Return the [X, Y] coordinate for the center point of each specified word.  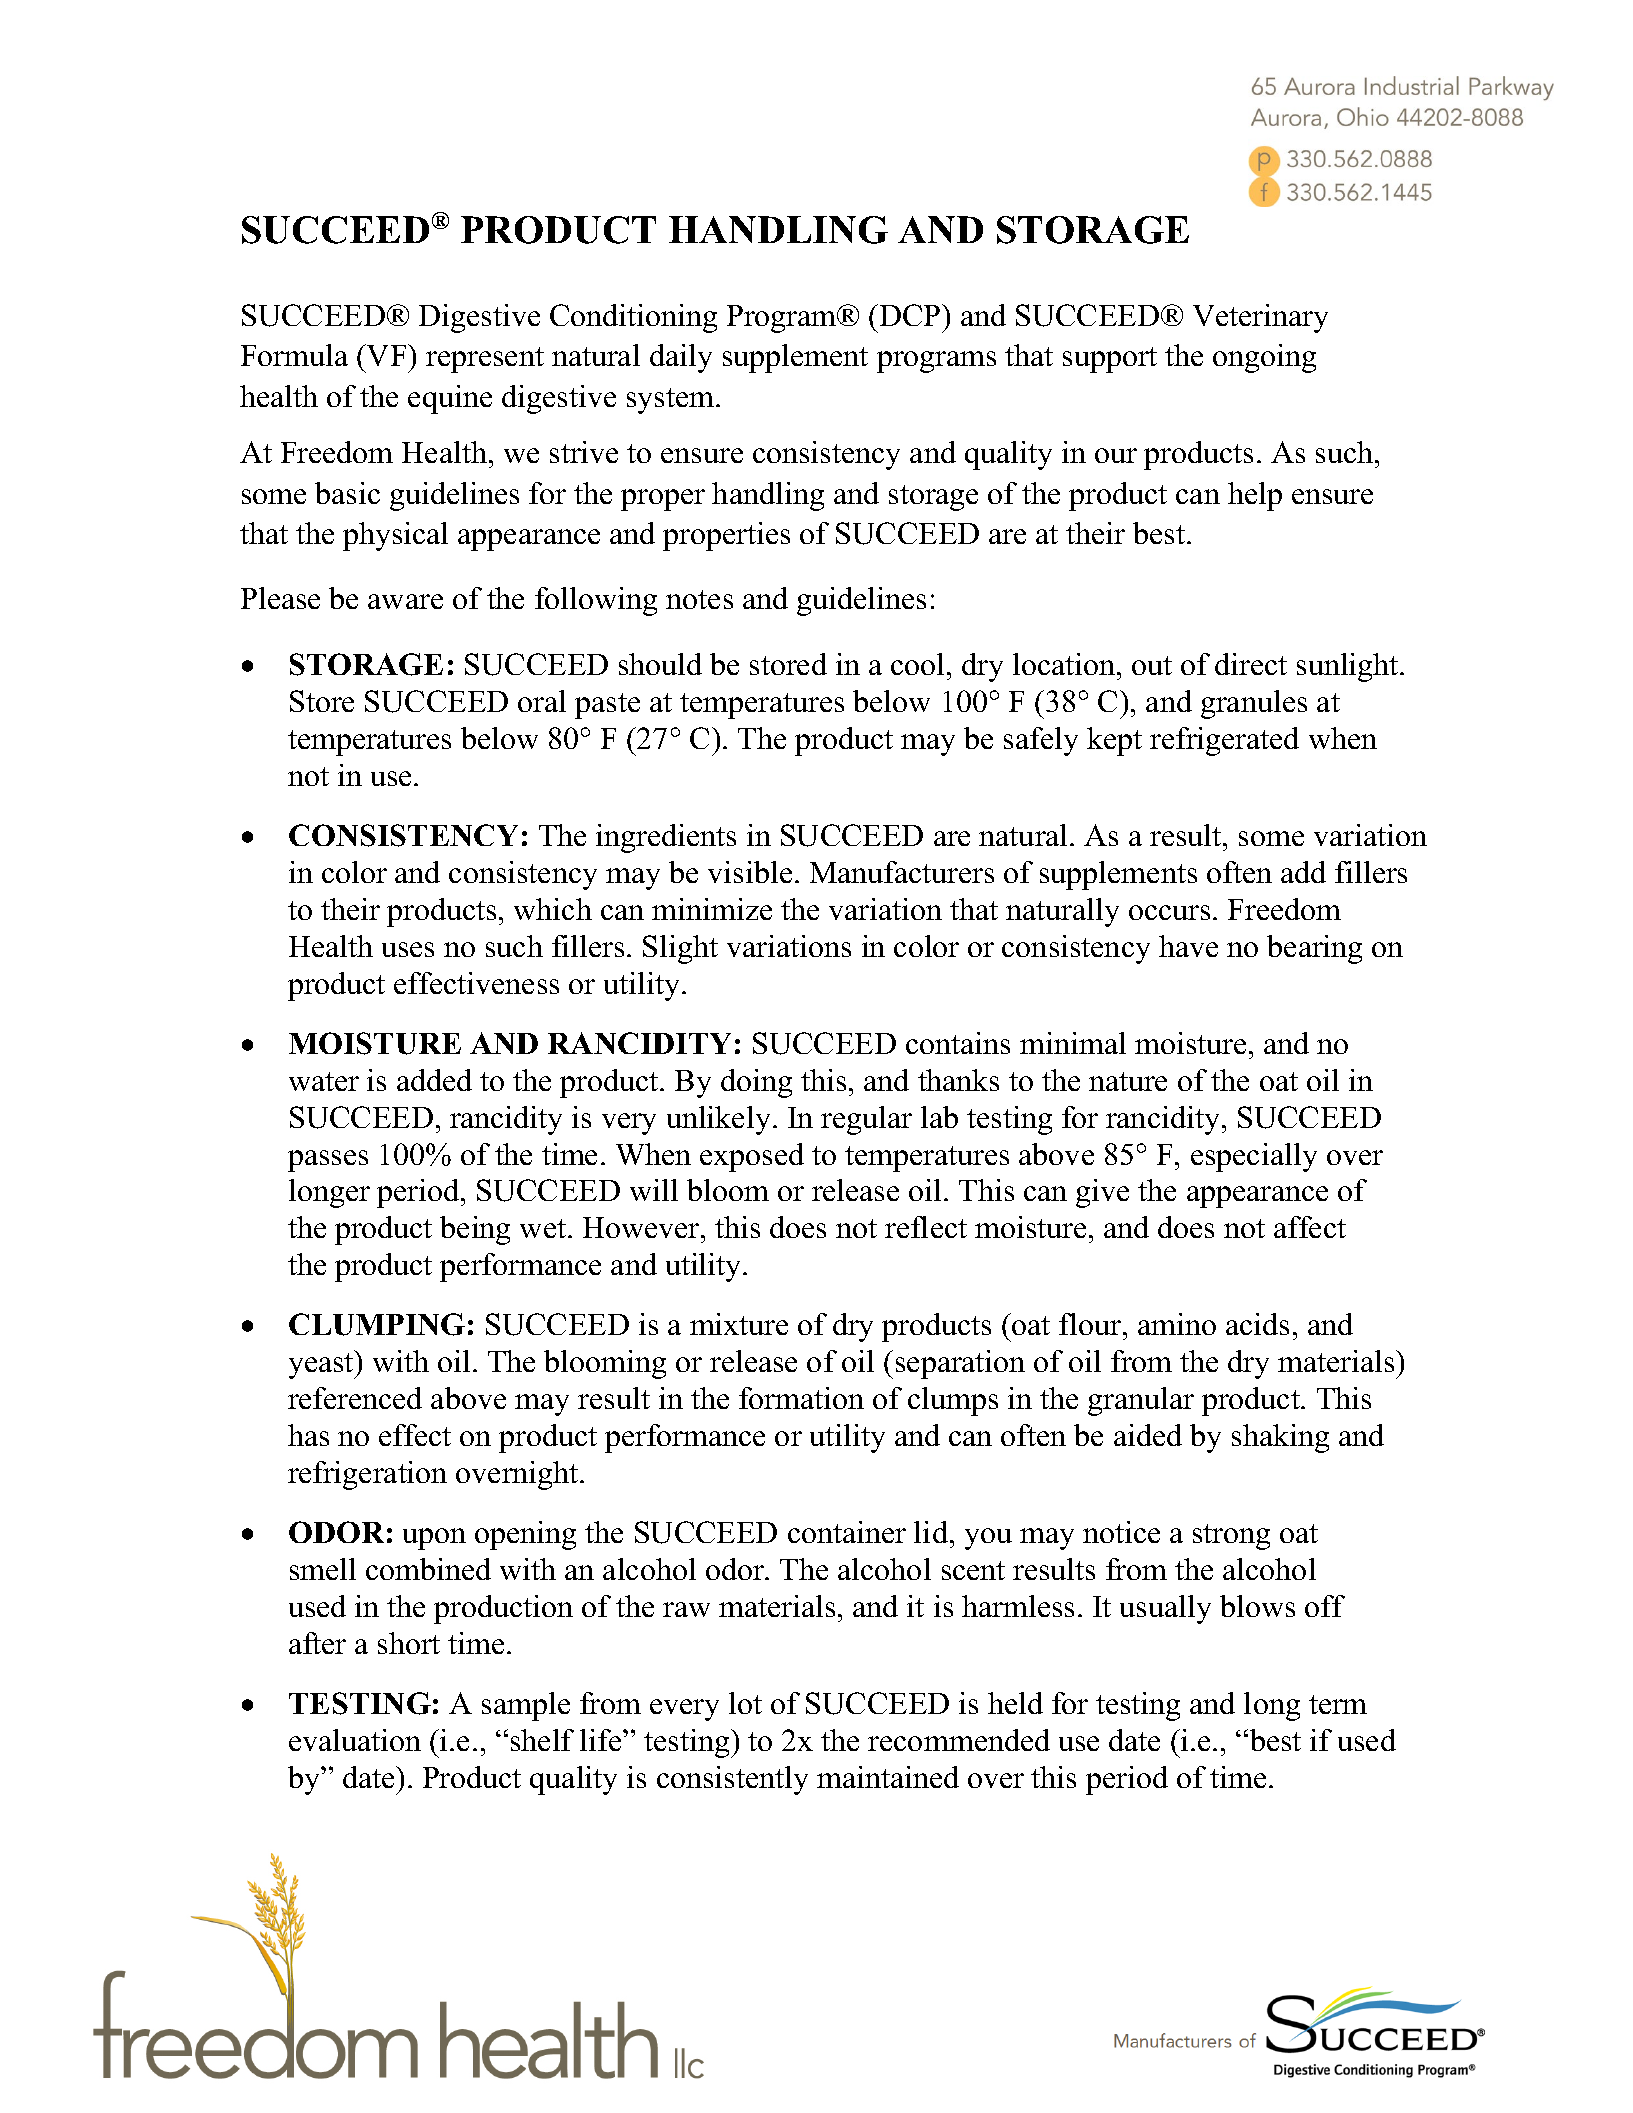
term [1338, 1704]
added [434, 1080]
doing [756, 1083]
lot [745, 1703]
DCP [910, 315]
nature [1128, 1081]
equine [450, 399]
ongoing [1264, 358]
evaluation [355, 1740]
